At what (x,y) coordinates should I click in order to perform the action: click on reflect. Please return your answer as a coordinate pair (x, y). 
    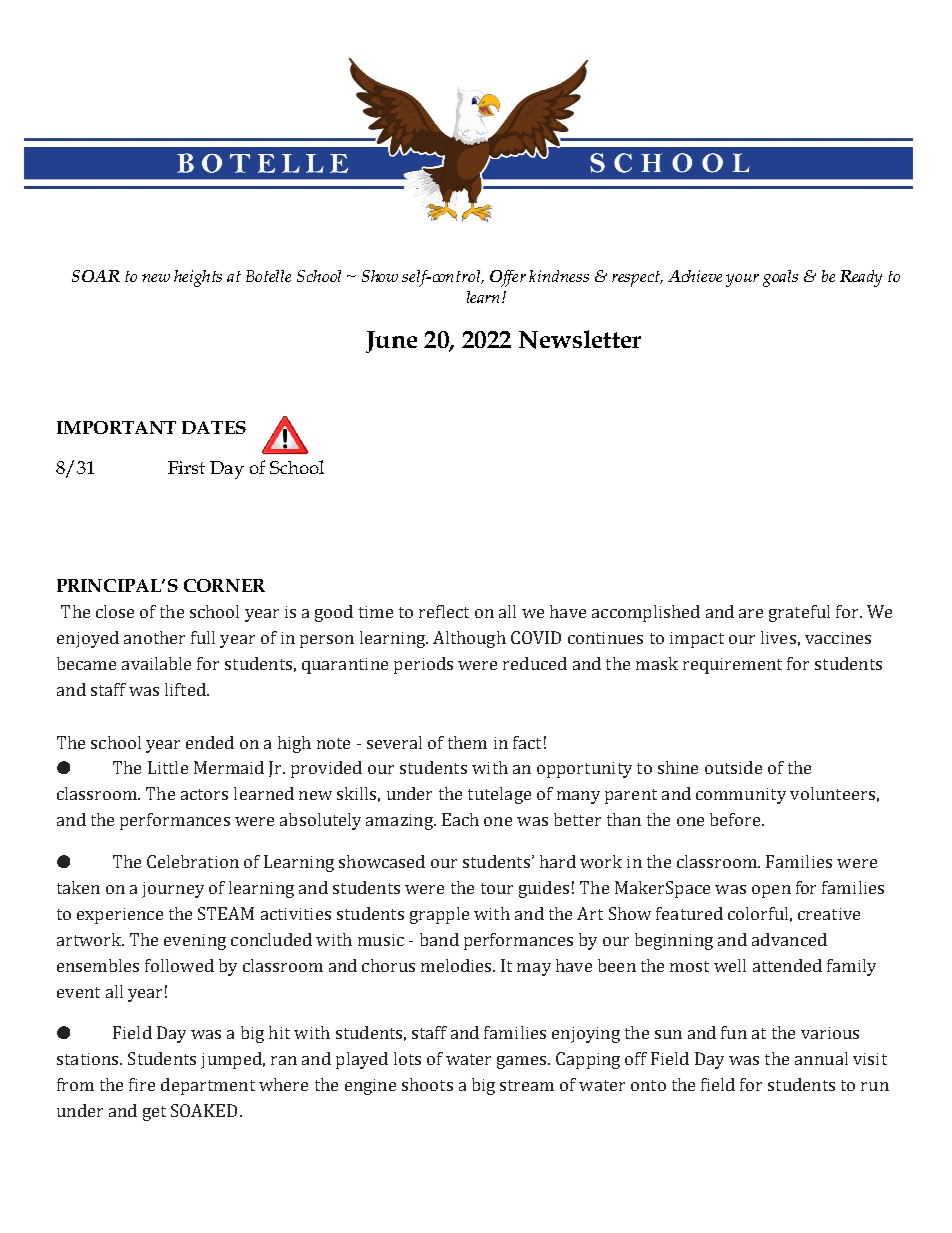
    Looking at the image, I should click on (444, 611).
